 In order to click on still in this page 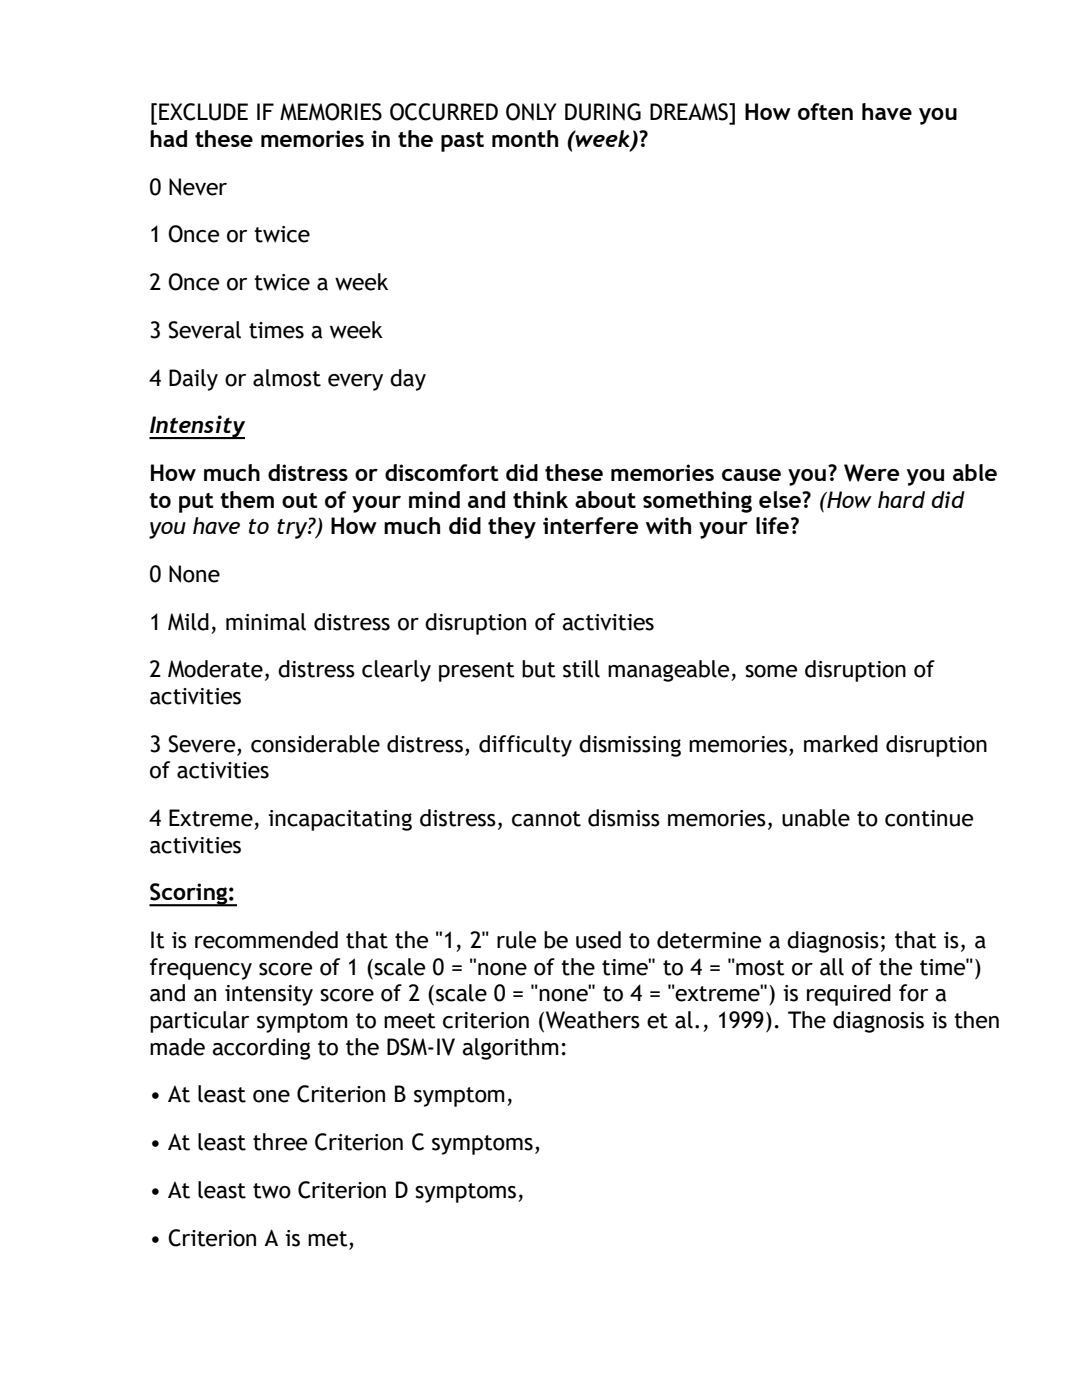, I will do `click(581, 669)`.
